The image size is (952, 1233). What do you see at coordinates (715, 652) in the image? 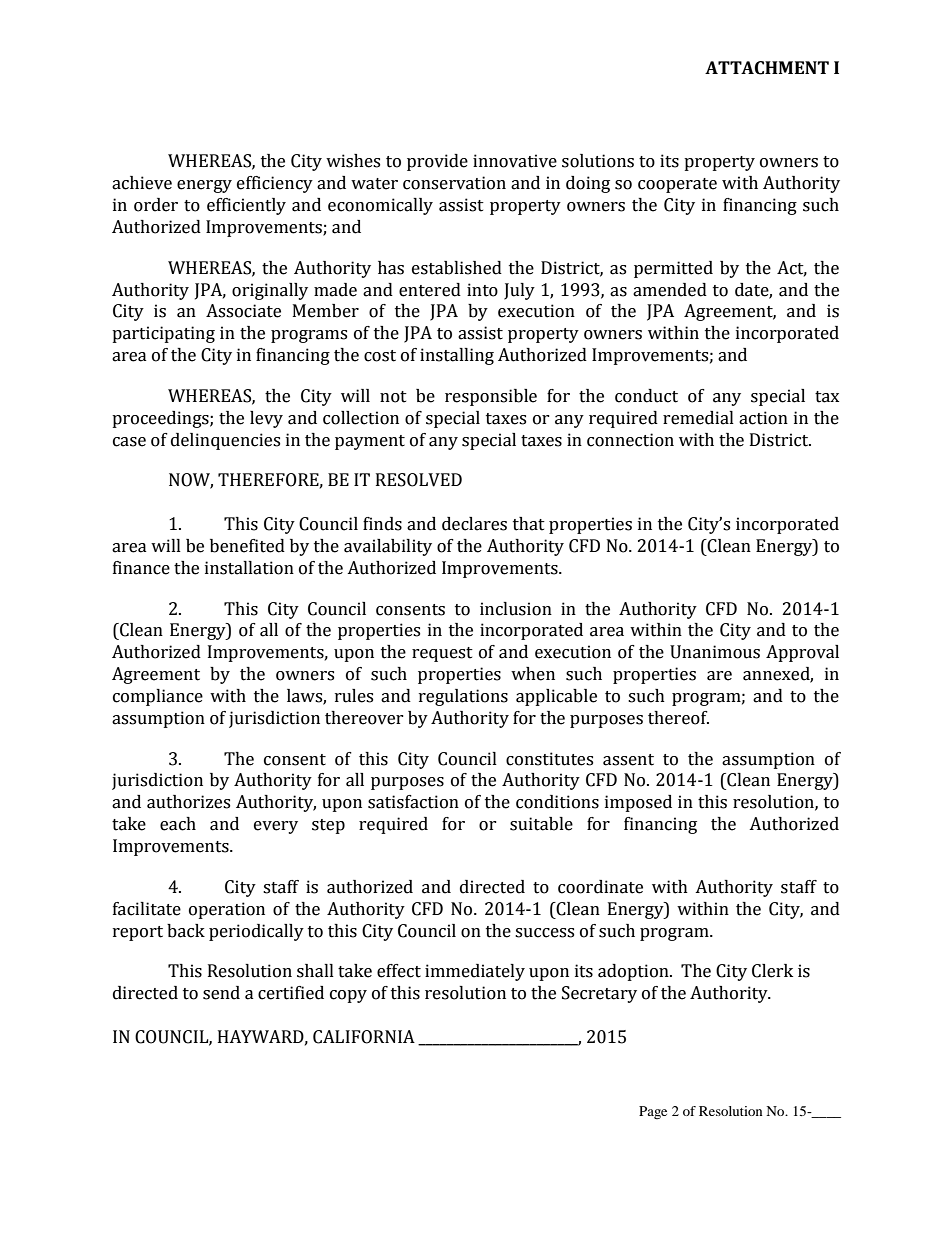
I see `Unanimous` at bounding box center [715, 652].
